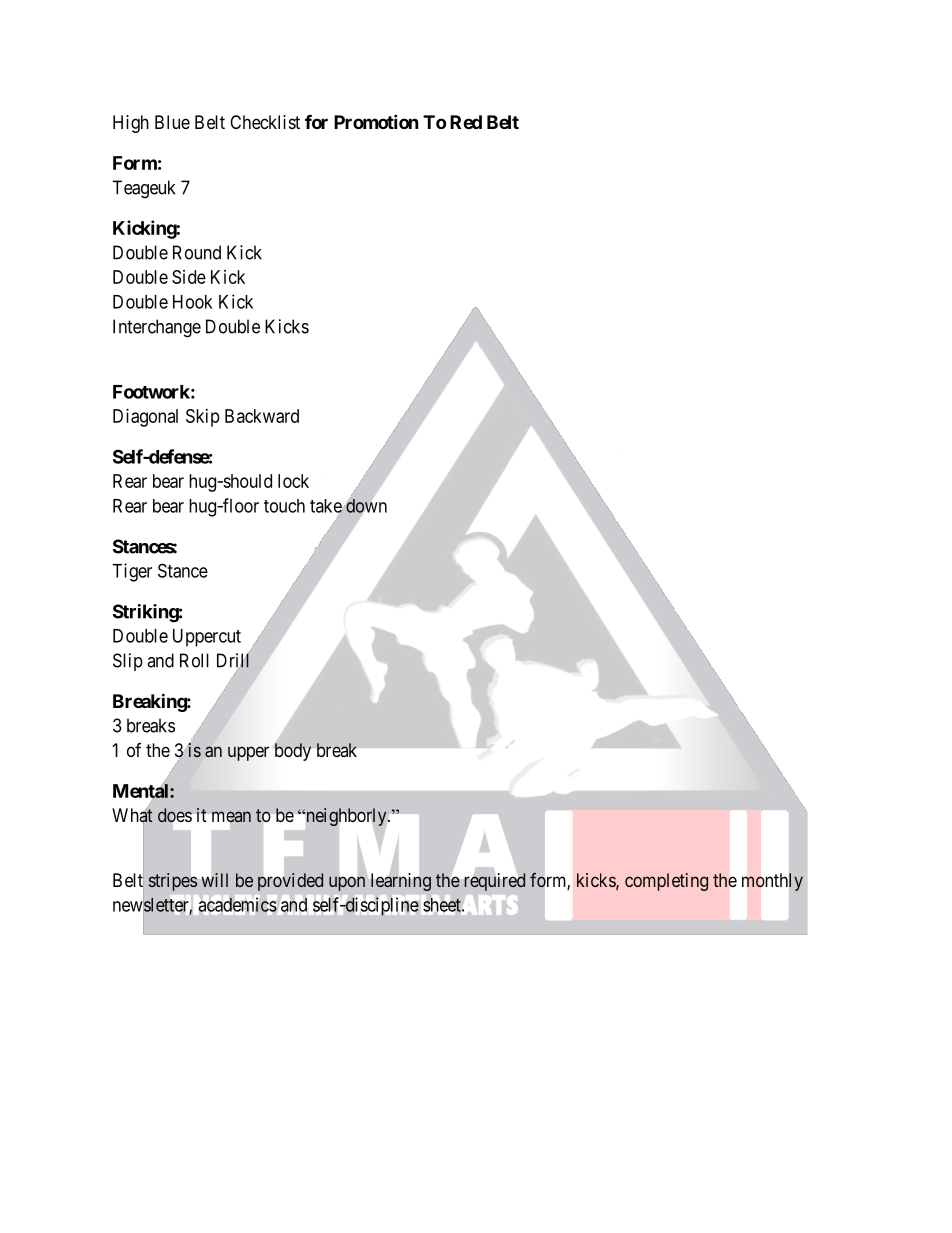 The height and width of the document is (1233, 952). Describe the element at coordinates (193, 302) in the document. I see `Hook` at that location.
